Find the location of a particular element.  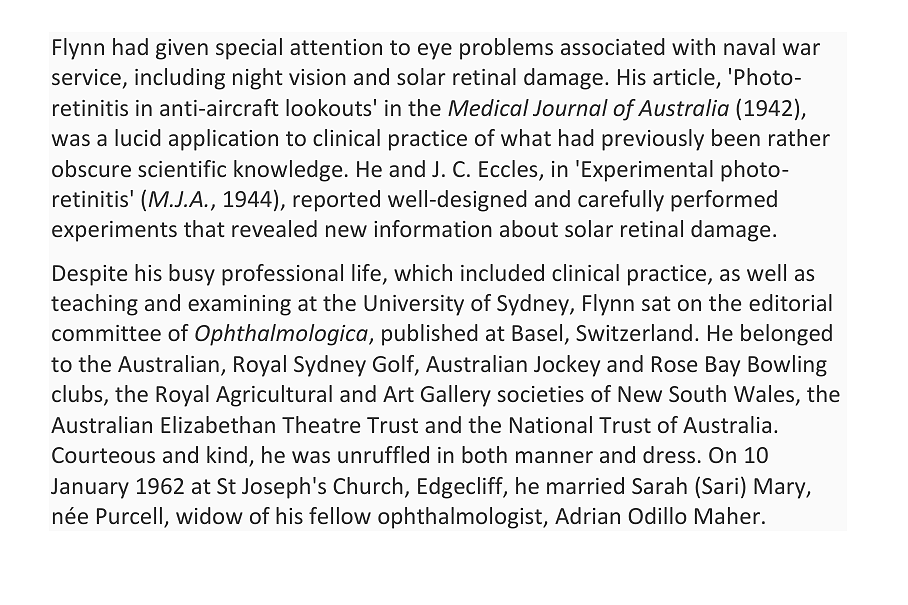

Bay is located at coordinates (723, 366).
